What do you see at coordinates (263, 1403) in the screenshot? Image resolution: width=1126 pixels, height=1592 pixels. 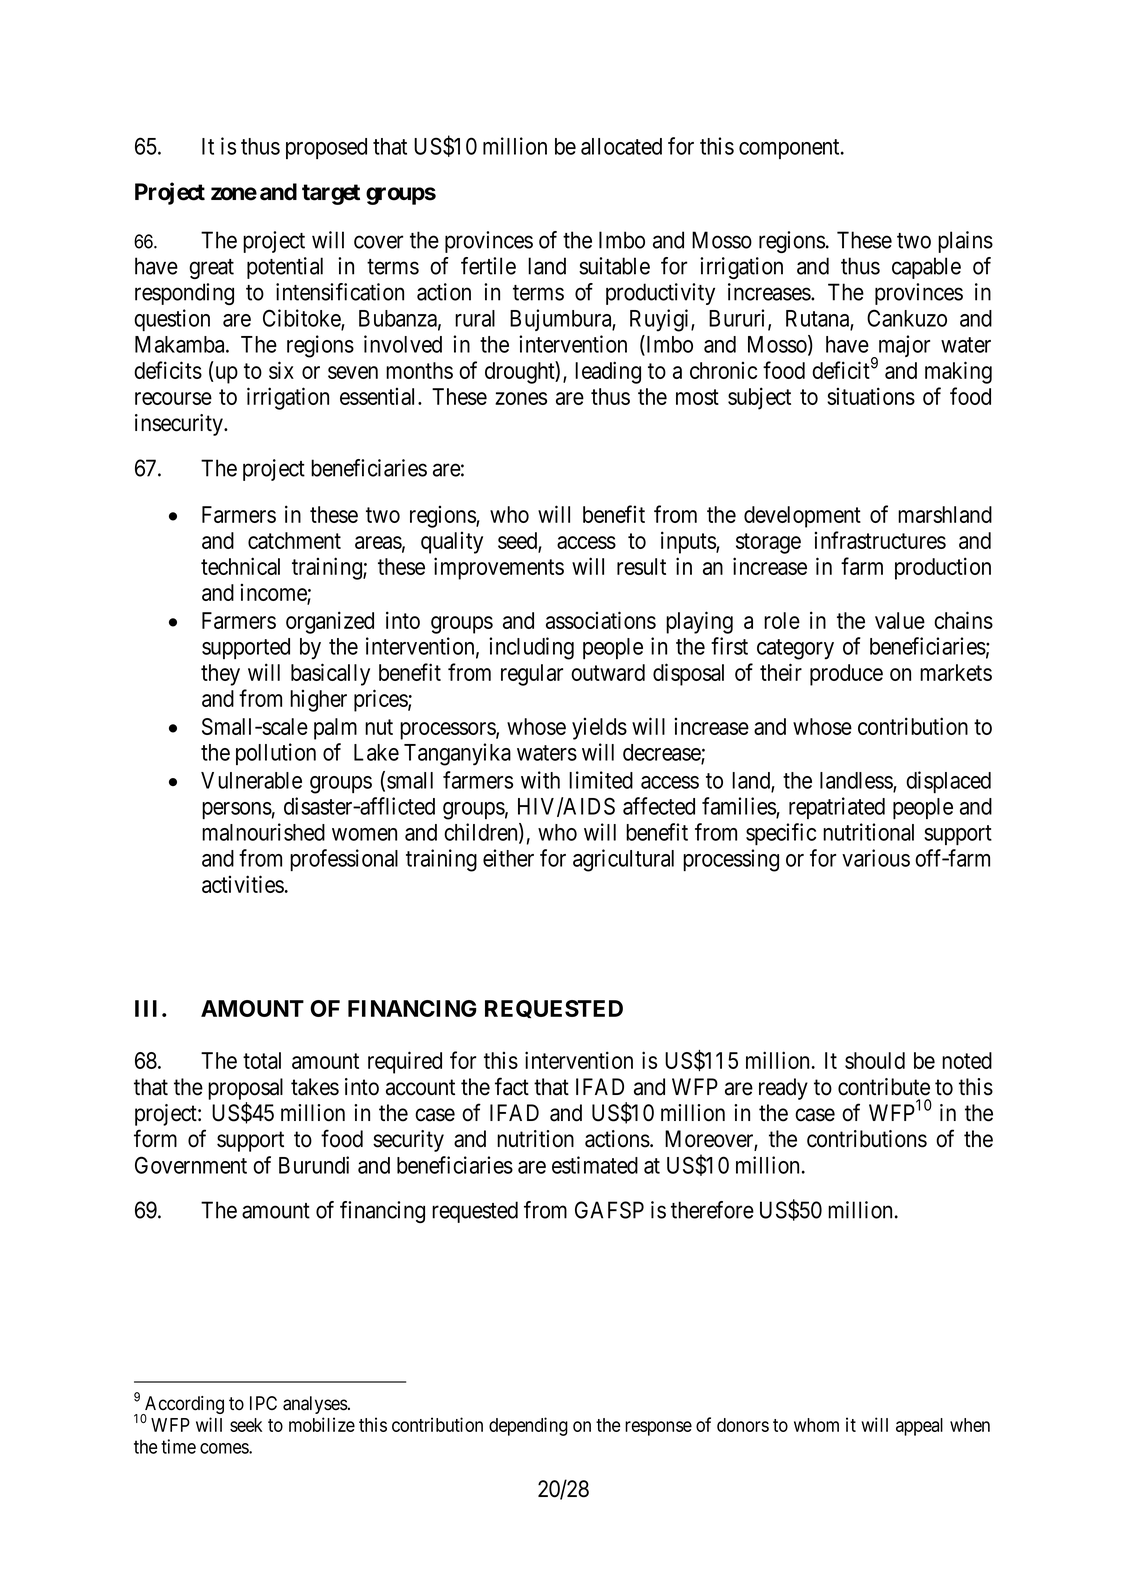 I see `IPC` at bounding box center [263, 1403].
